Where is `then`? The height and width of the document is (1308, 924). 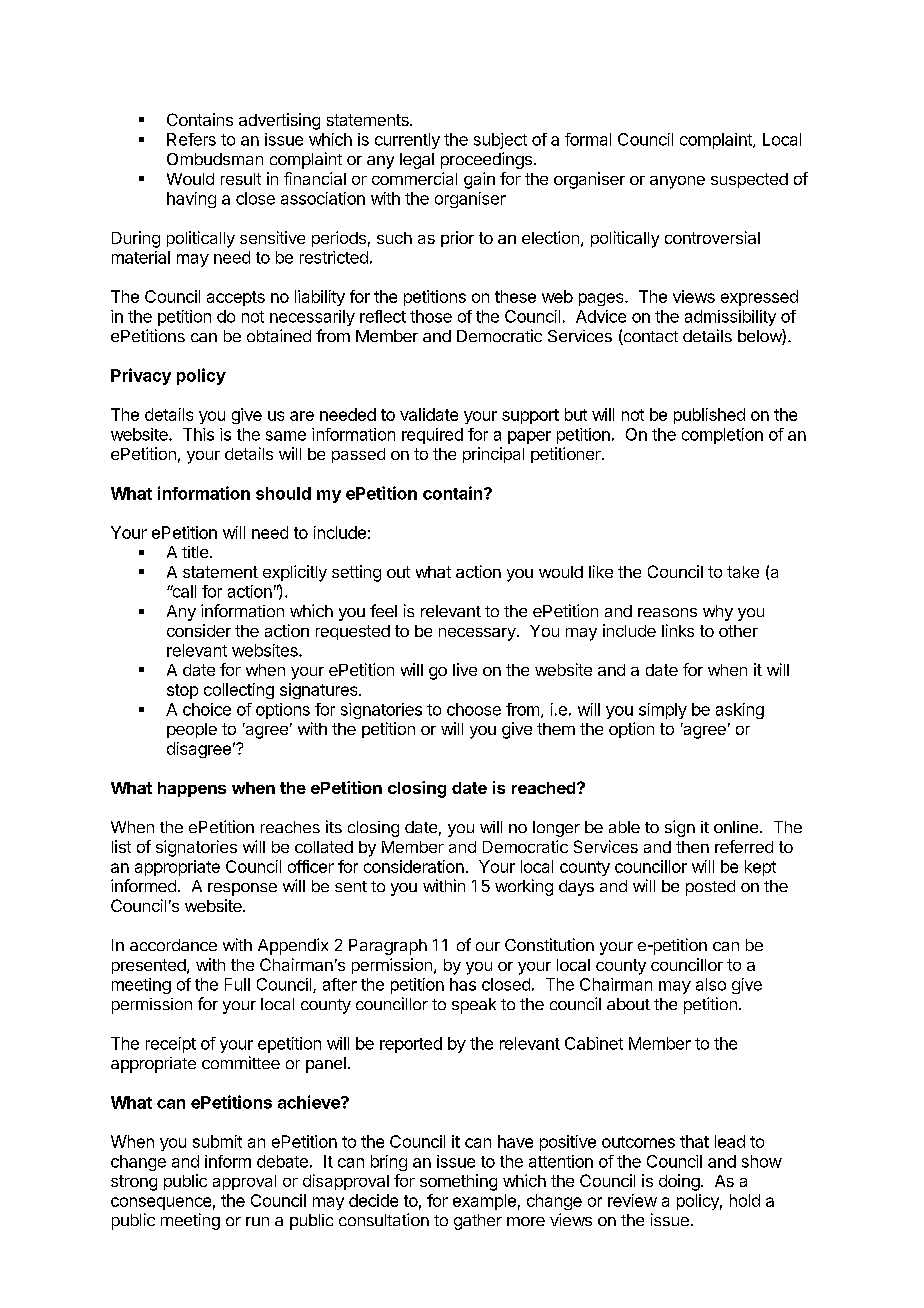 then is located at coordinates (692, 847).
